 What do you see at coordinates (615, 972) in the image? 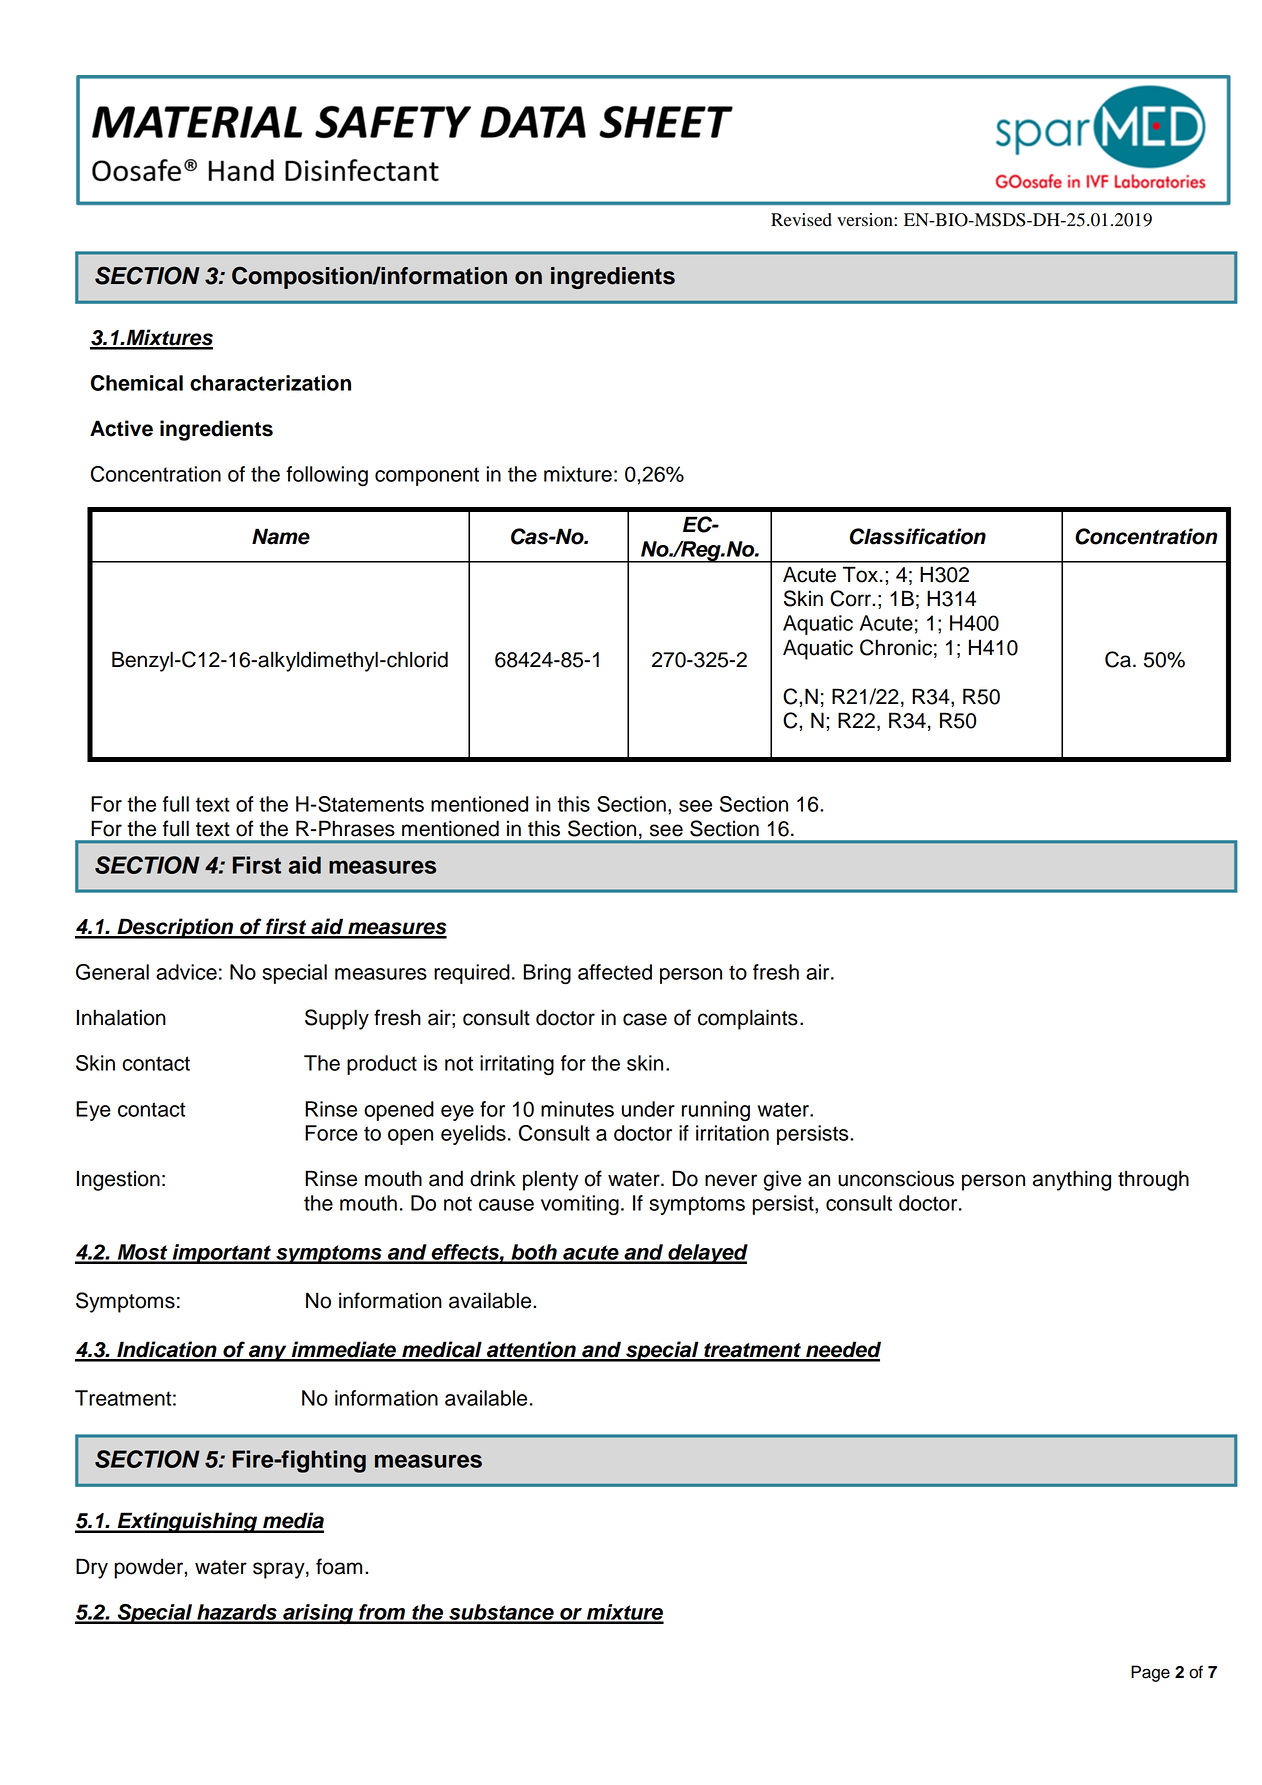
I see `affected` at bounding box center [615, 972].
